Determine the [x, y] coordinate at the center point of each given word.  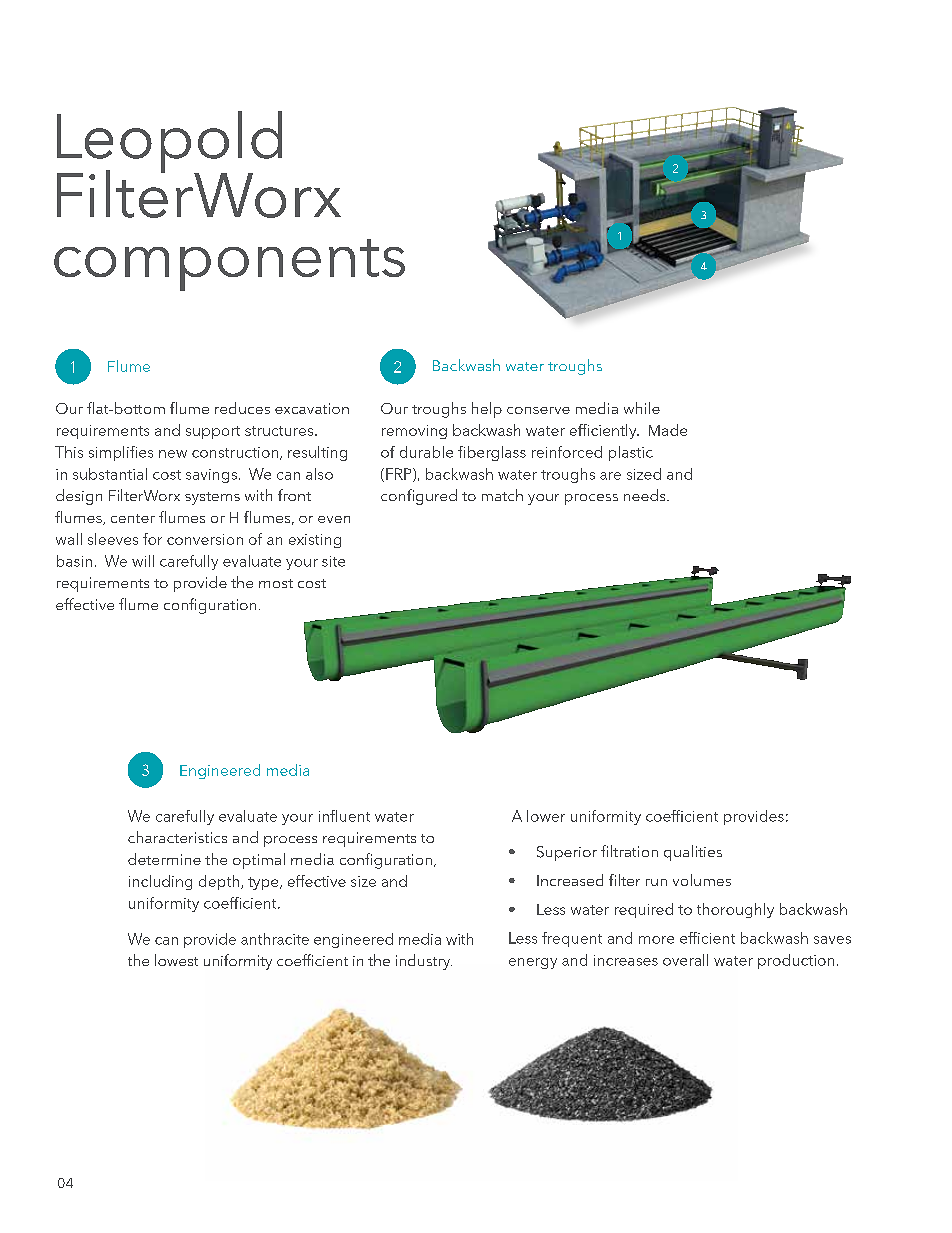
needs [646, 495]
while [642, 408]
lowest [176, 960]
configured [419, 497]
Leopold [169, 143]
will [143, 561]
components [229, 265]
